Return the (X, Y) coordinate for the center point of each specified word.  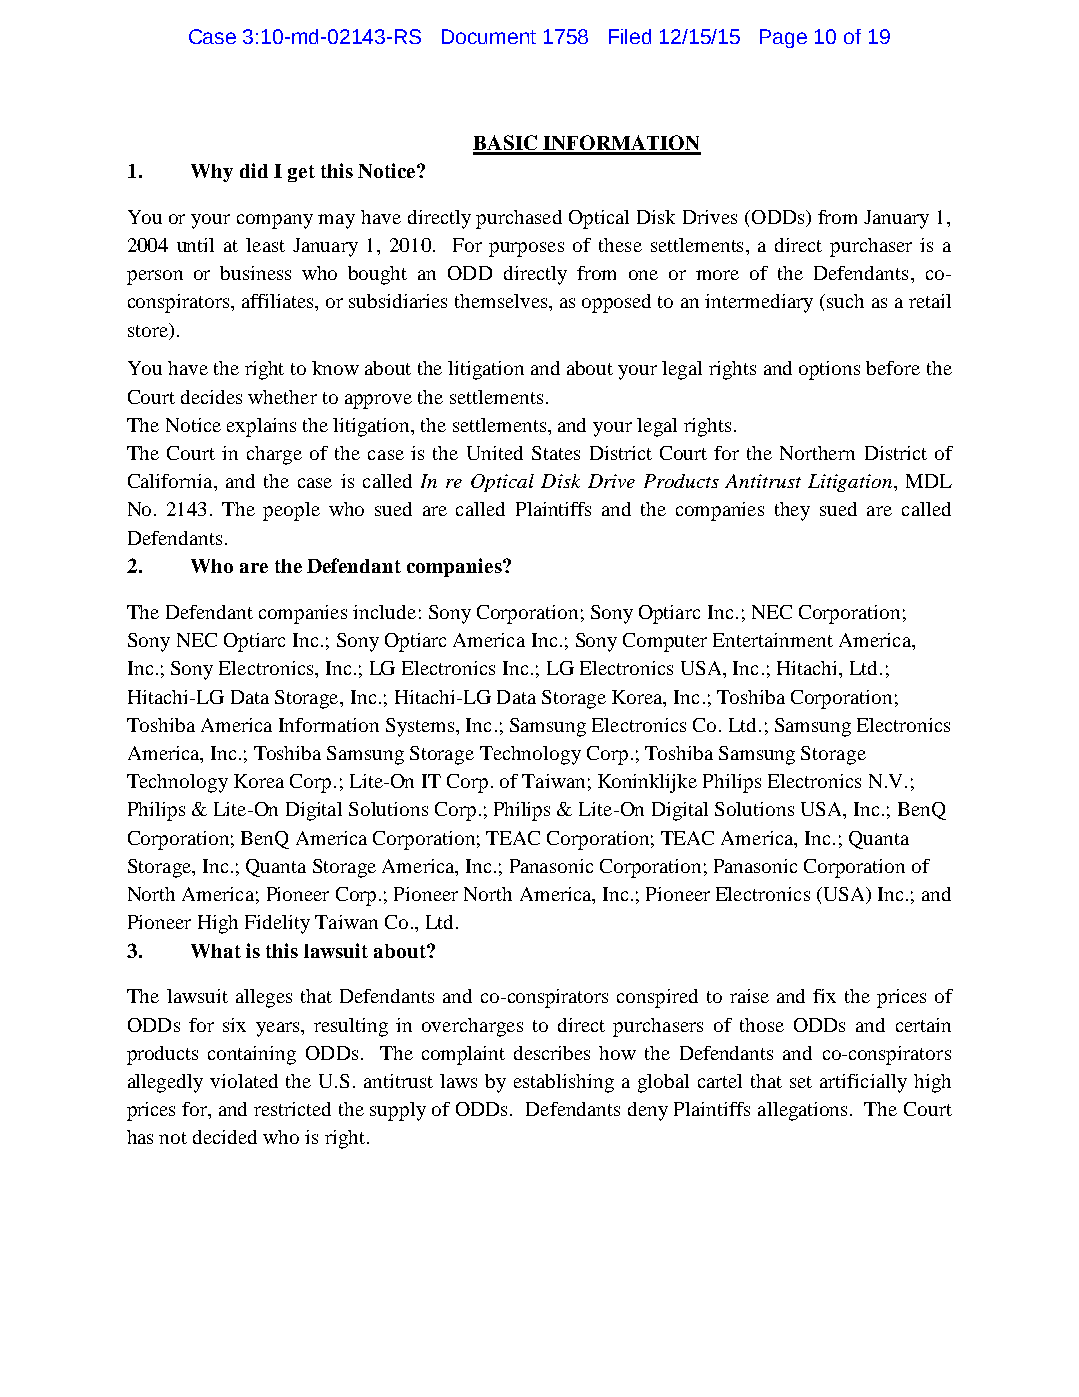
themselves (502, 301)
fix (824, 996)
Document (489, 36)
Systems (421, 727)
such (845, 301)
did (254, 170)
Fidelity (277, 924)
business (255, 273)
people (291, 511)
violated (244, 1081)
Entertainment (773, 640)
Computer (665, 642)
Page (783, 38)
